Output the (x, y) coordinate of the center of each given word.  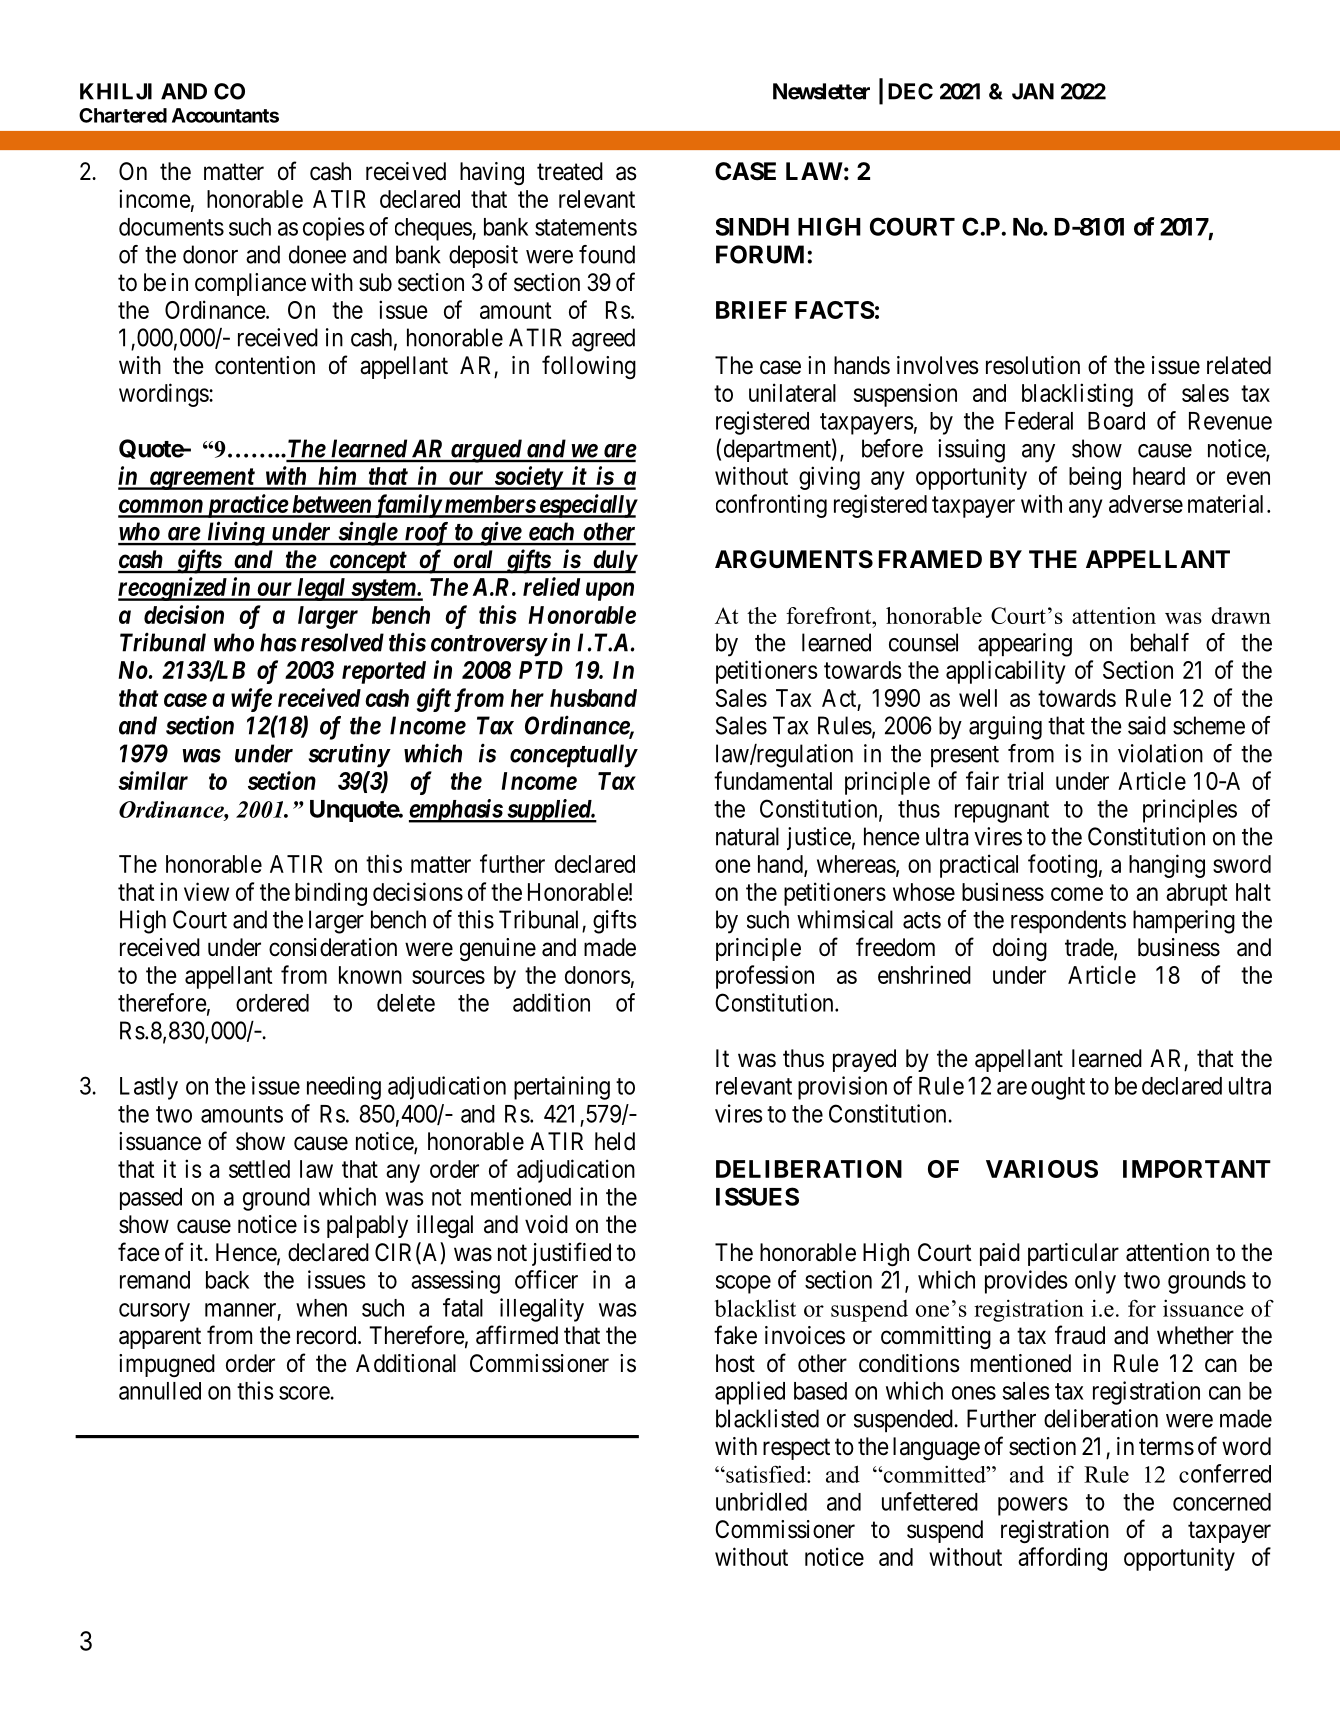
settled (259, 1169)
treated (570, 171)
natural (747, 836)
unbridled (761, 1501)
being (1095, 478)
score (304, 1393)
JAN (1033, 91)
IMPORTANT (1197, 1169)
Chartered (123, 115)
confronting (771, 506)
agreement (201, 479)
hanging (1167, 866)
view (206, 891)
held (615, 1141)
